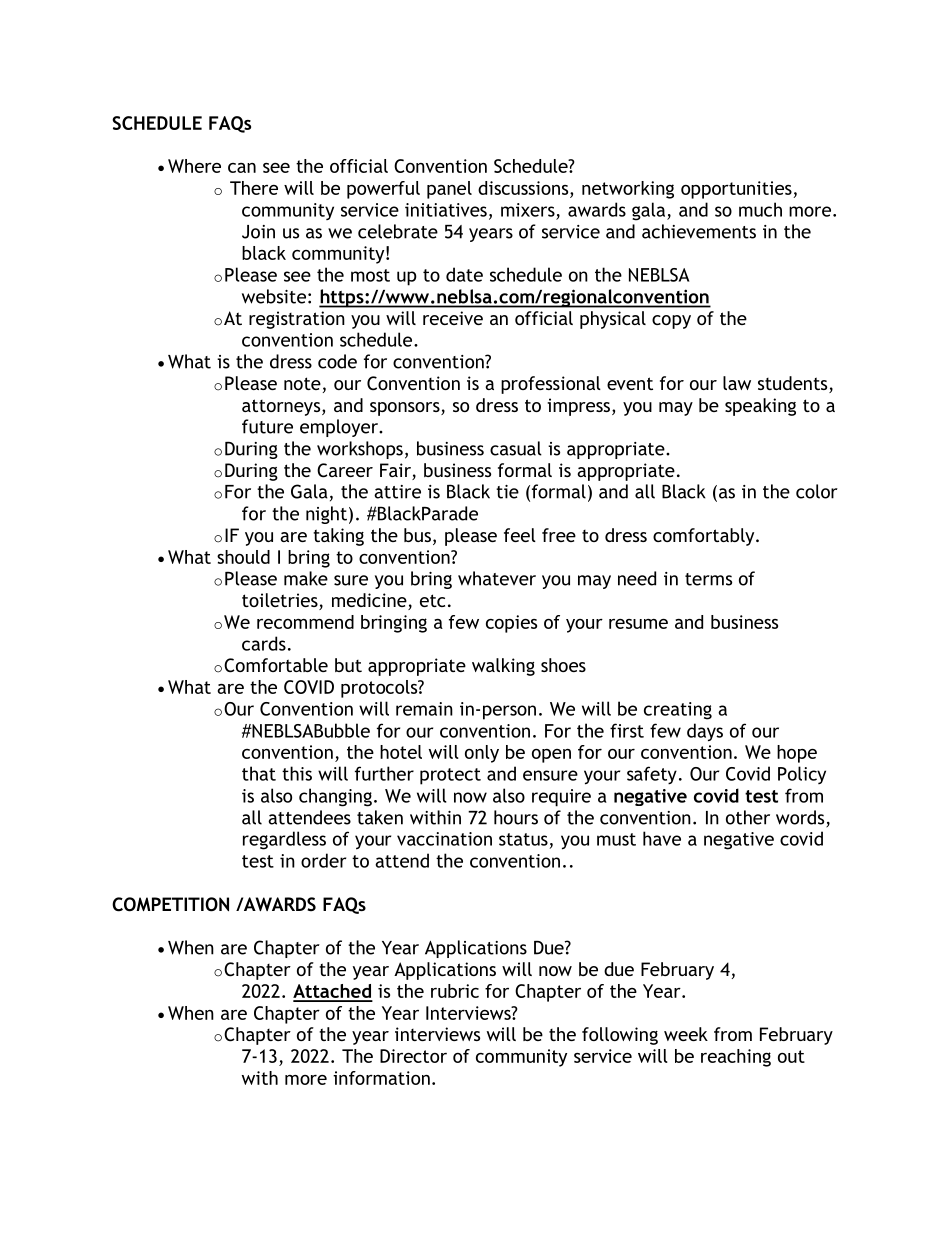 The image size is (952, 1233). Describe the element at coordinates (705, 732) in the page. I see `days` at that location.
